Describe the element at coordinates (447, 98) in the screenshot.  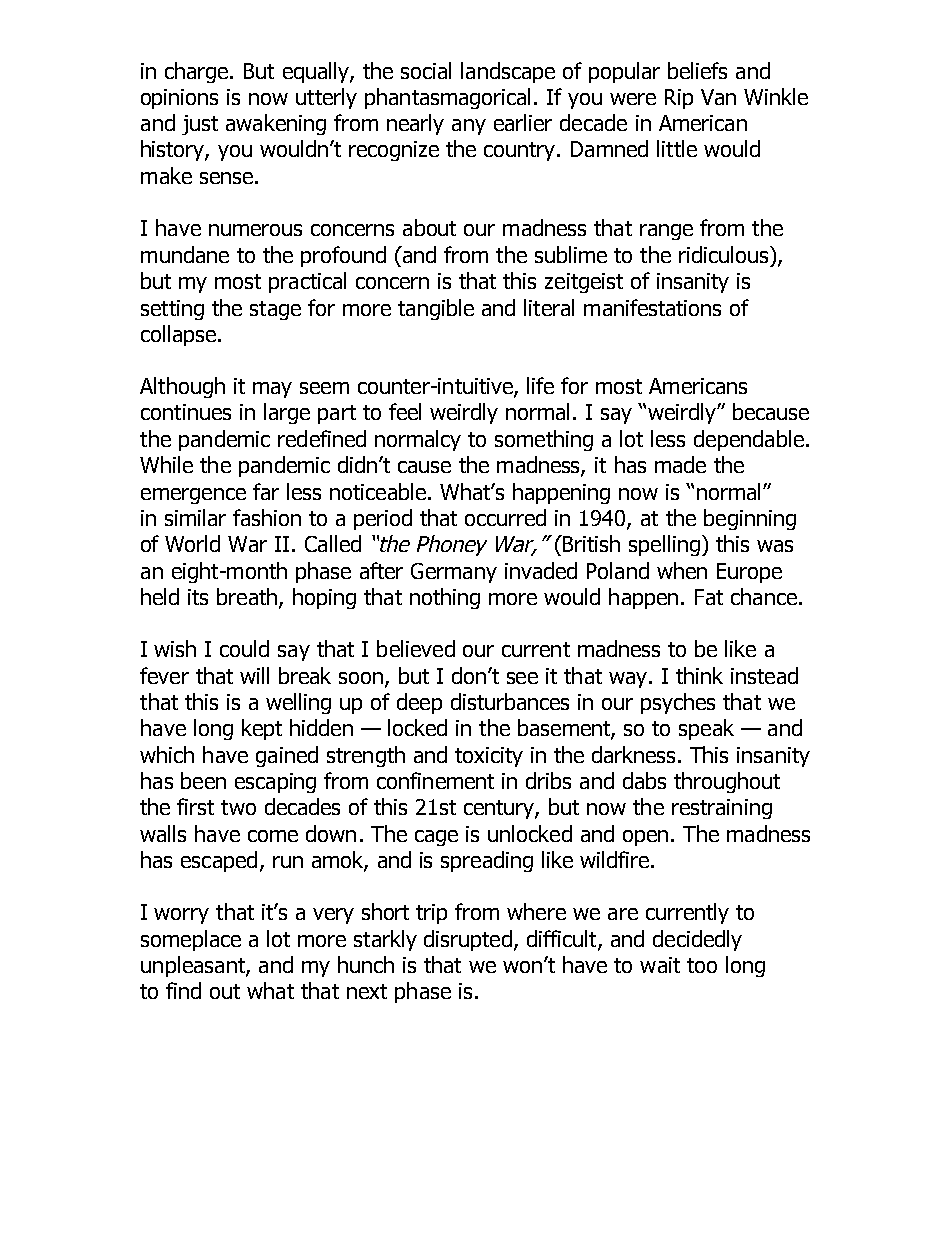
I see `phantasmagorical` at that location.
